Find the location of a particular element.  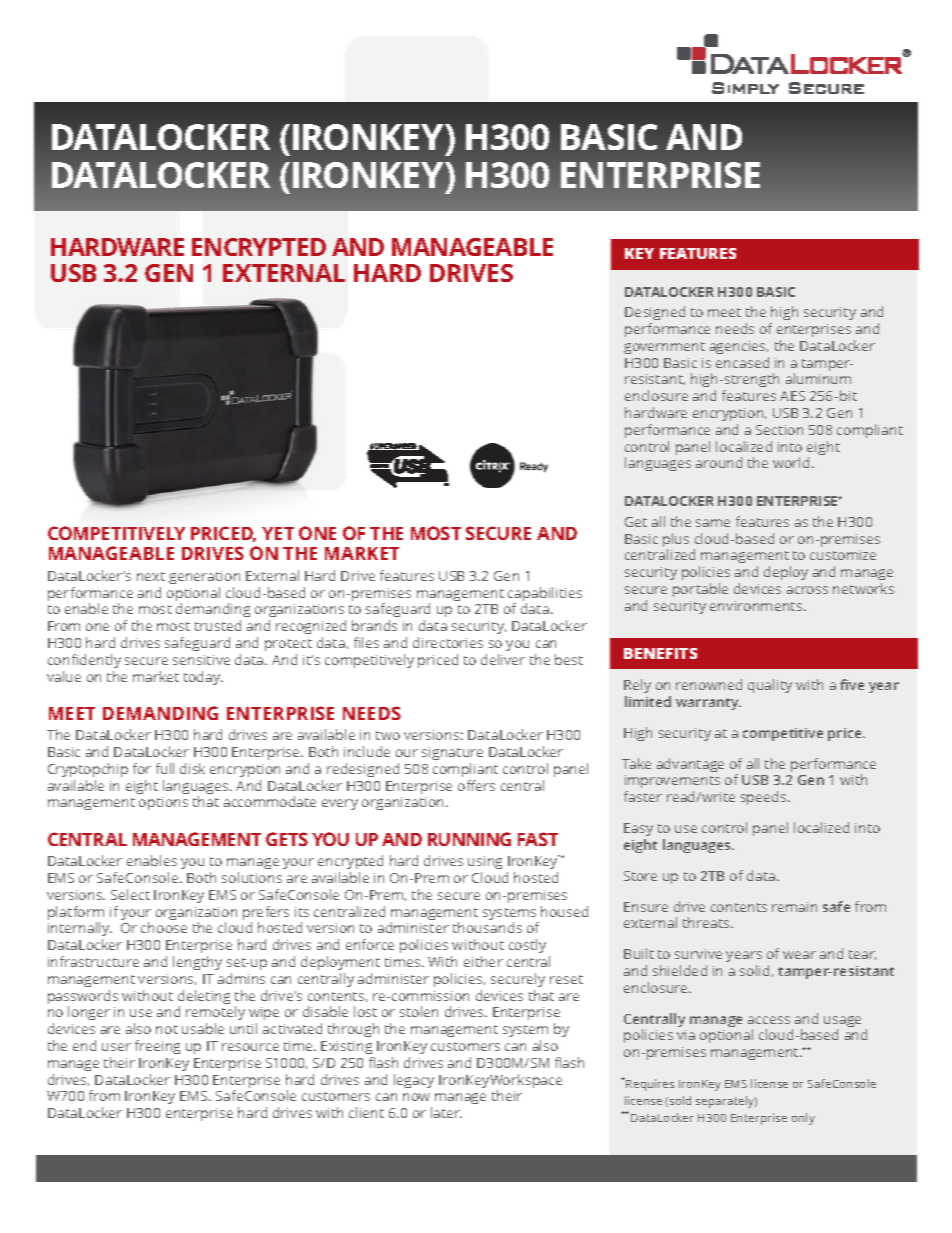

signature is located at coordinates (452, 753).
